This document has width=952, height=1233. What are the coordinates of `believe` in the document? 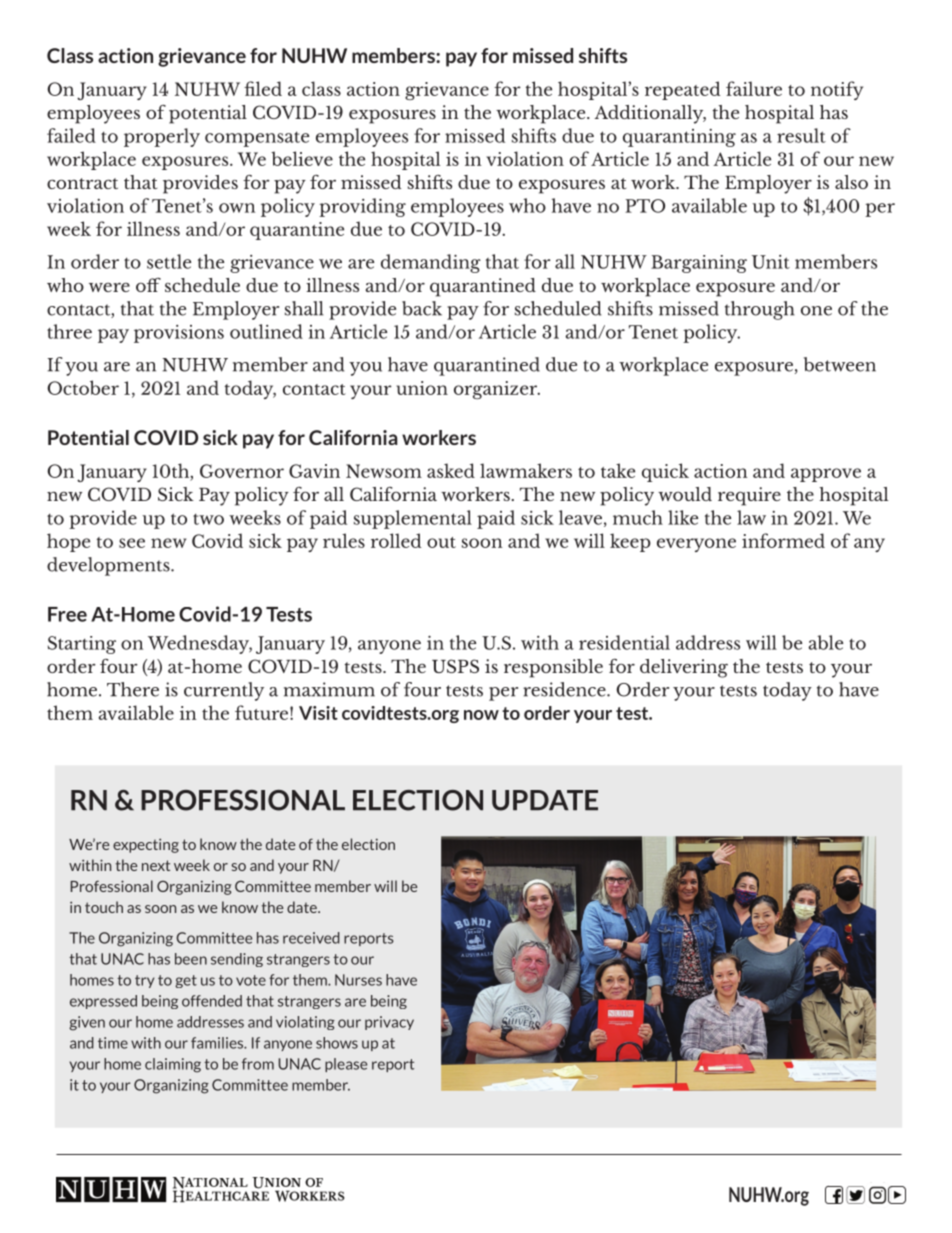 It's located at (302, 158).
